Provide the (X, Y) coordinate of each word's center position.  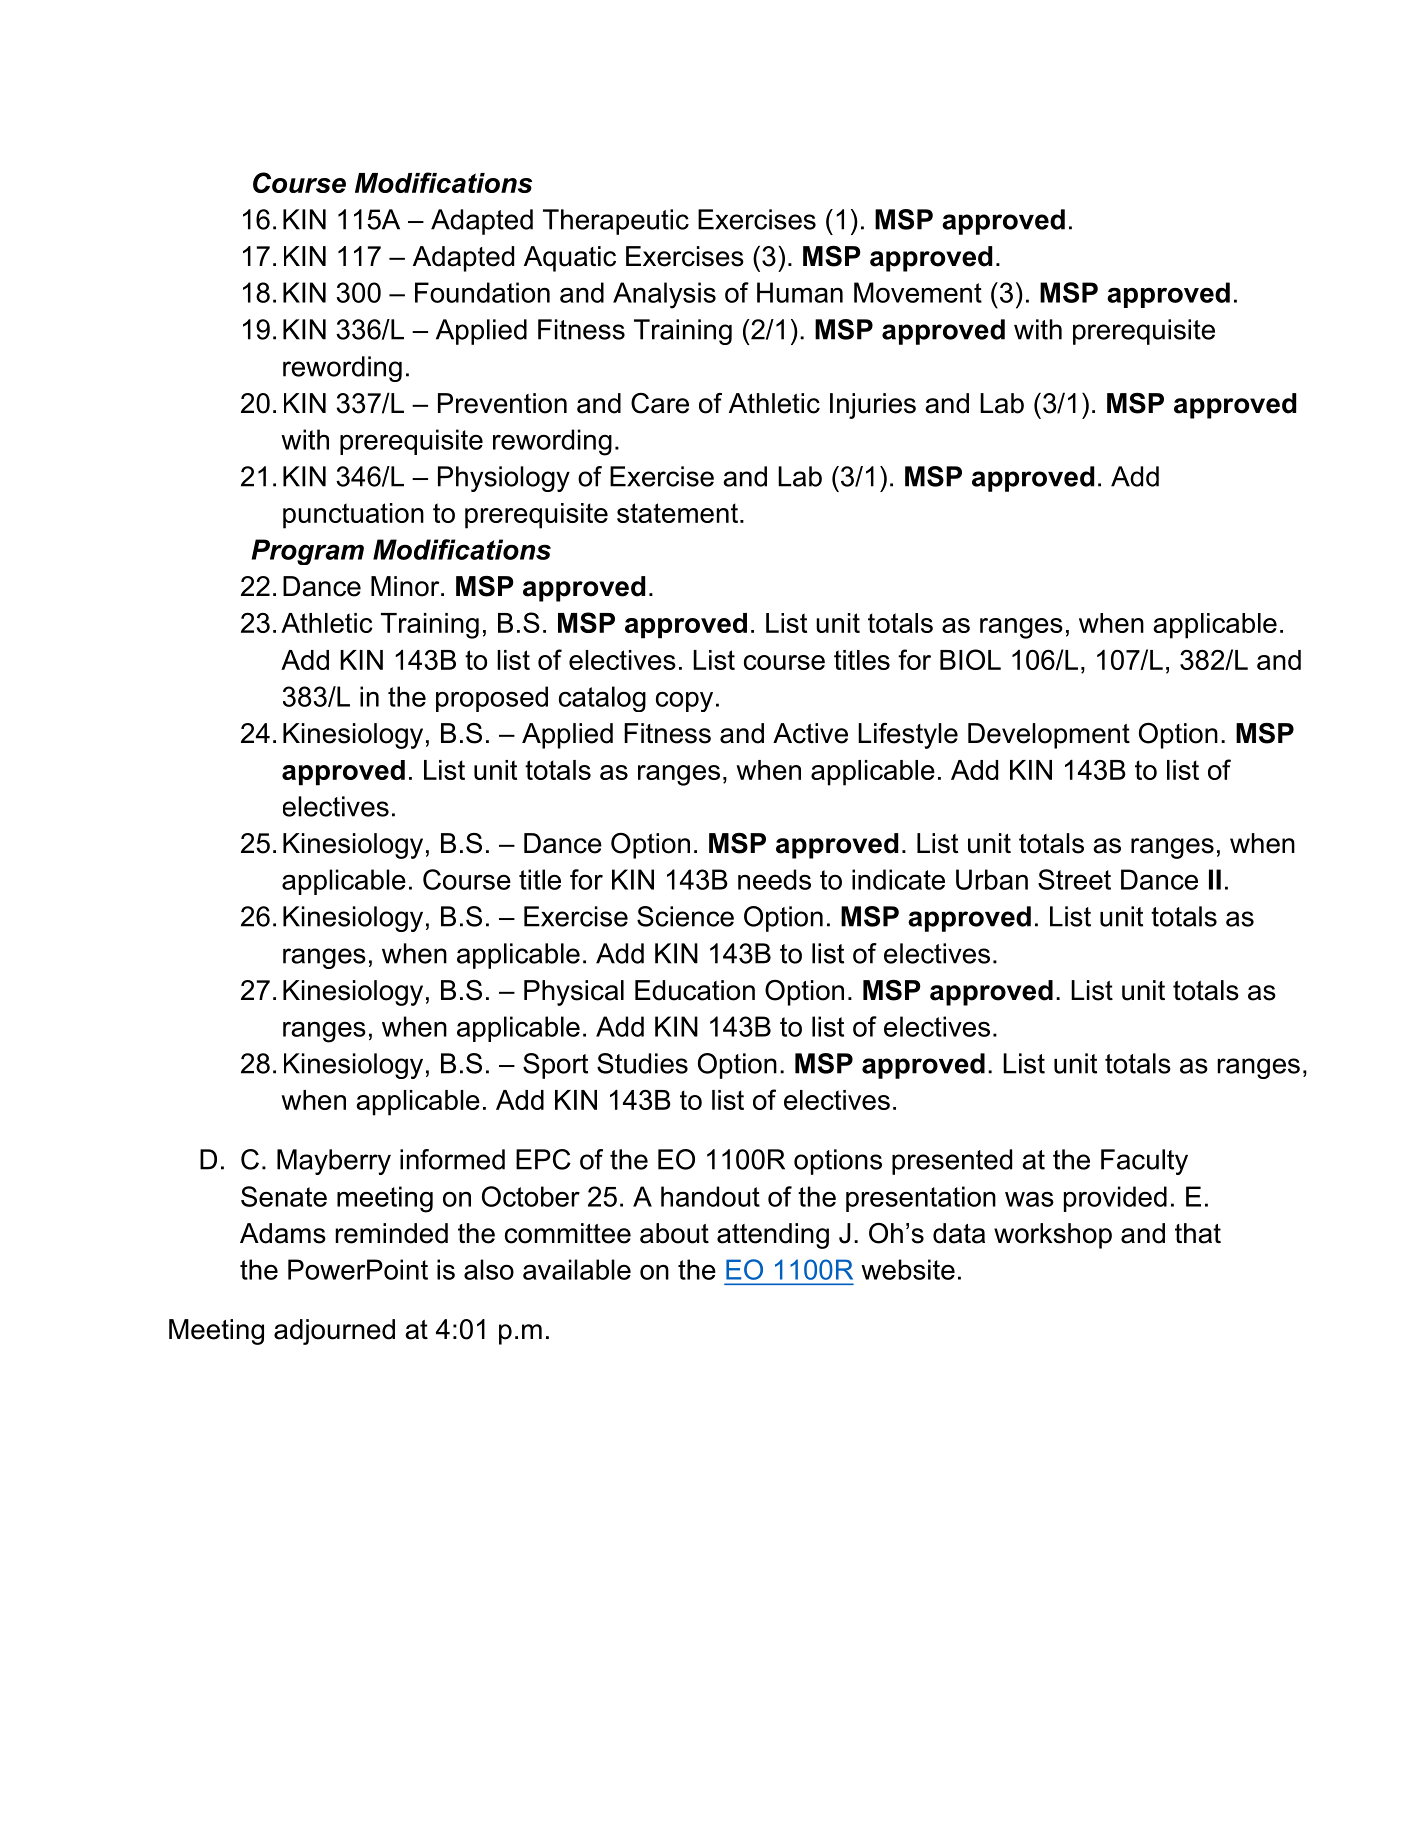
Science (685, 916)
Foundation (482, 292)
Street (1074, 879)
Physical (574, 993)
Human (800, 292)
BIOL (970, 659)
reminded (391, 1233)
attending (773, 1236)
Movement (918, 292)
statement (677, 513)
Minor (406, 586)
